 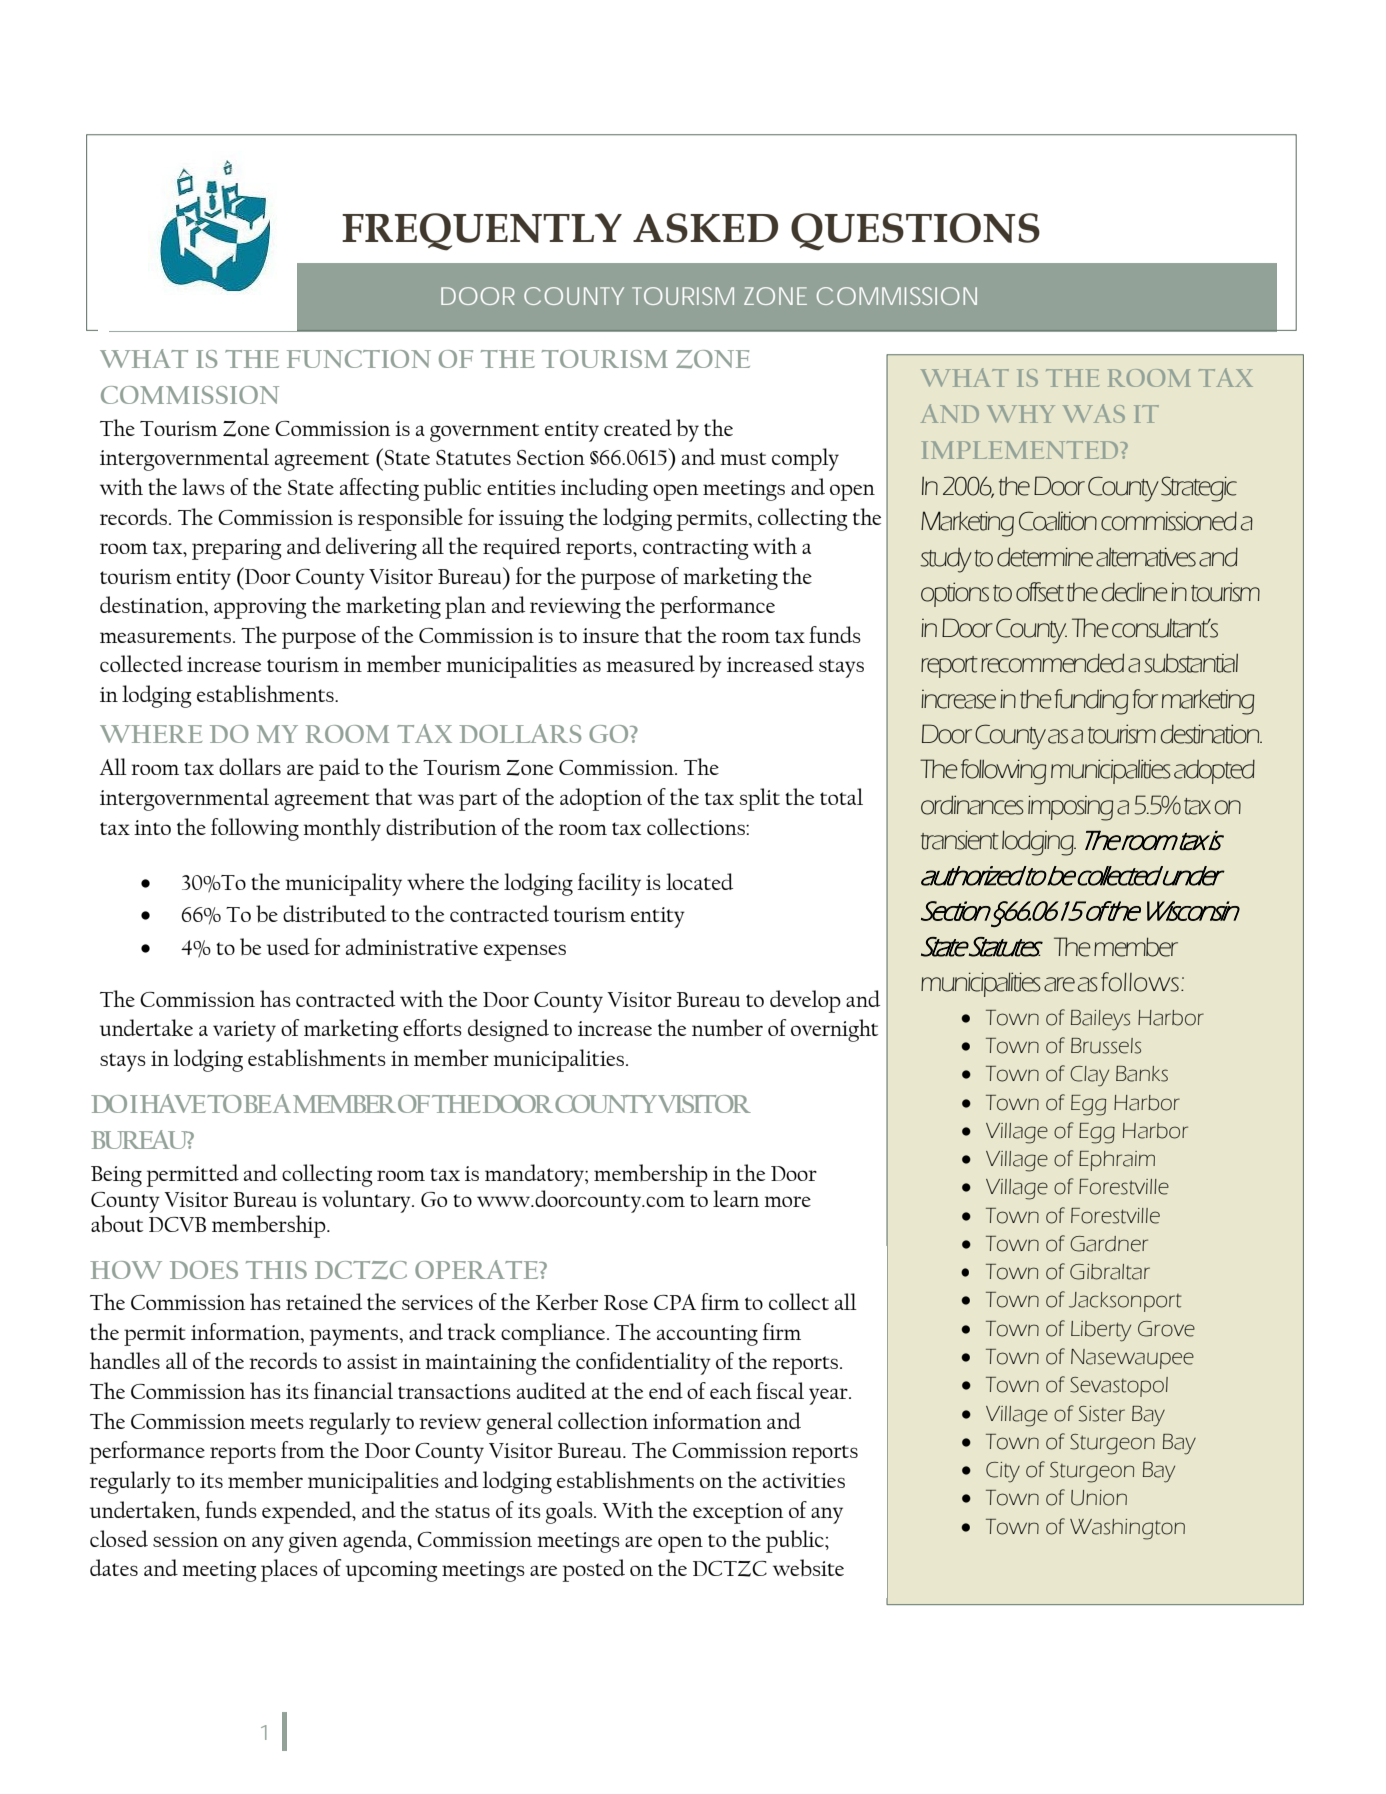 What do you see at coordinates (705, 228) in the screenshot?
I see `ASKED` at bounding box center [705, 228].
